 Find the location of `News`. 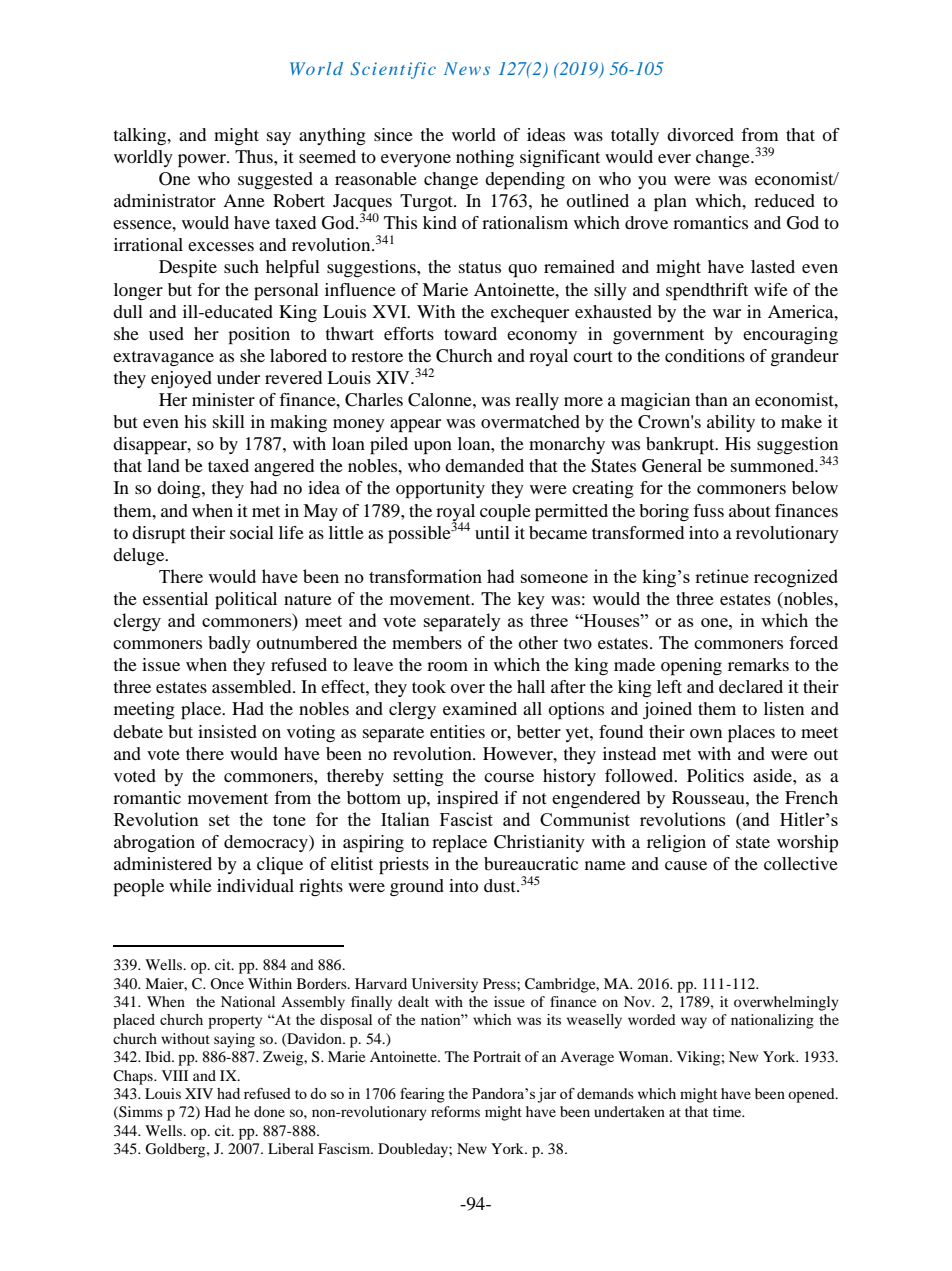

News is located at coordinates (467, 68).
